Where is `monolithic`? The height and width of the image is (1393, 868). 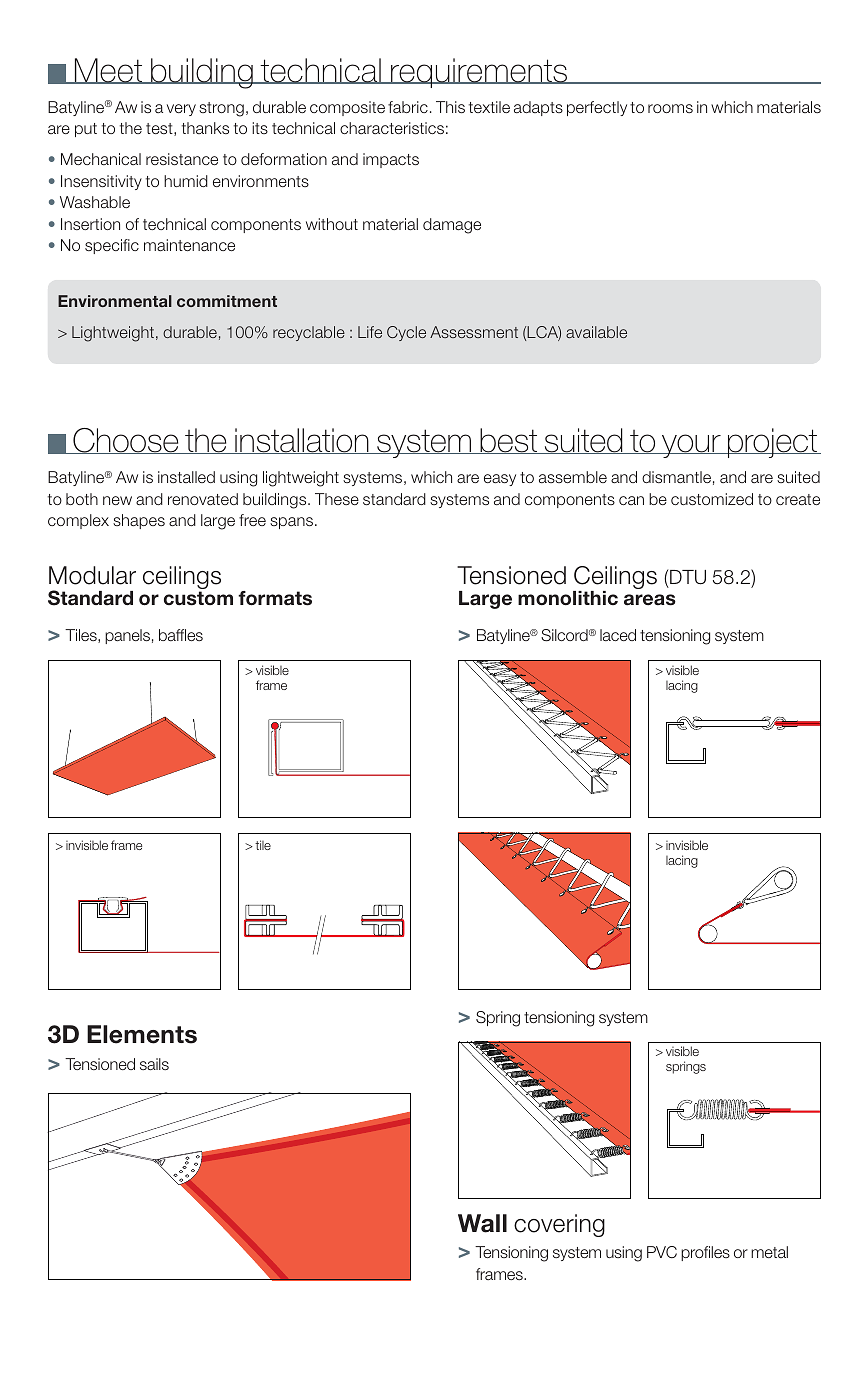 monolithic is located at coordinates (568, 598).
